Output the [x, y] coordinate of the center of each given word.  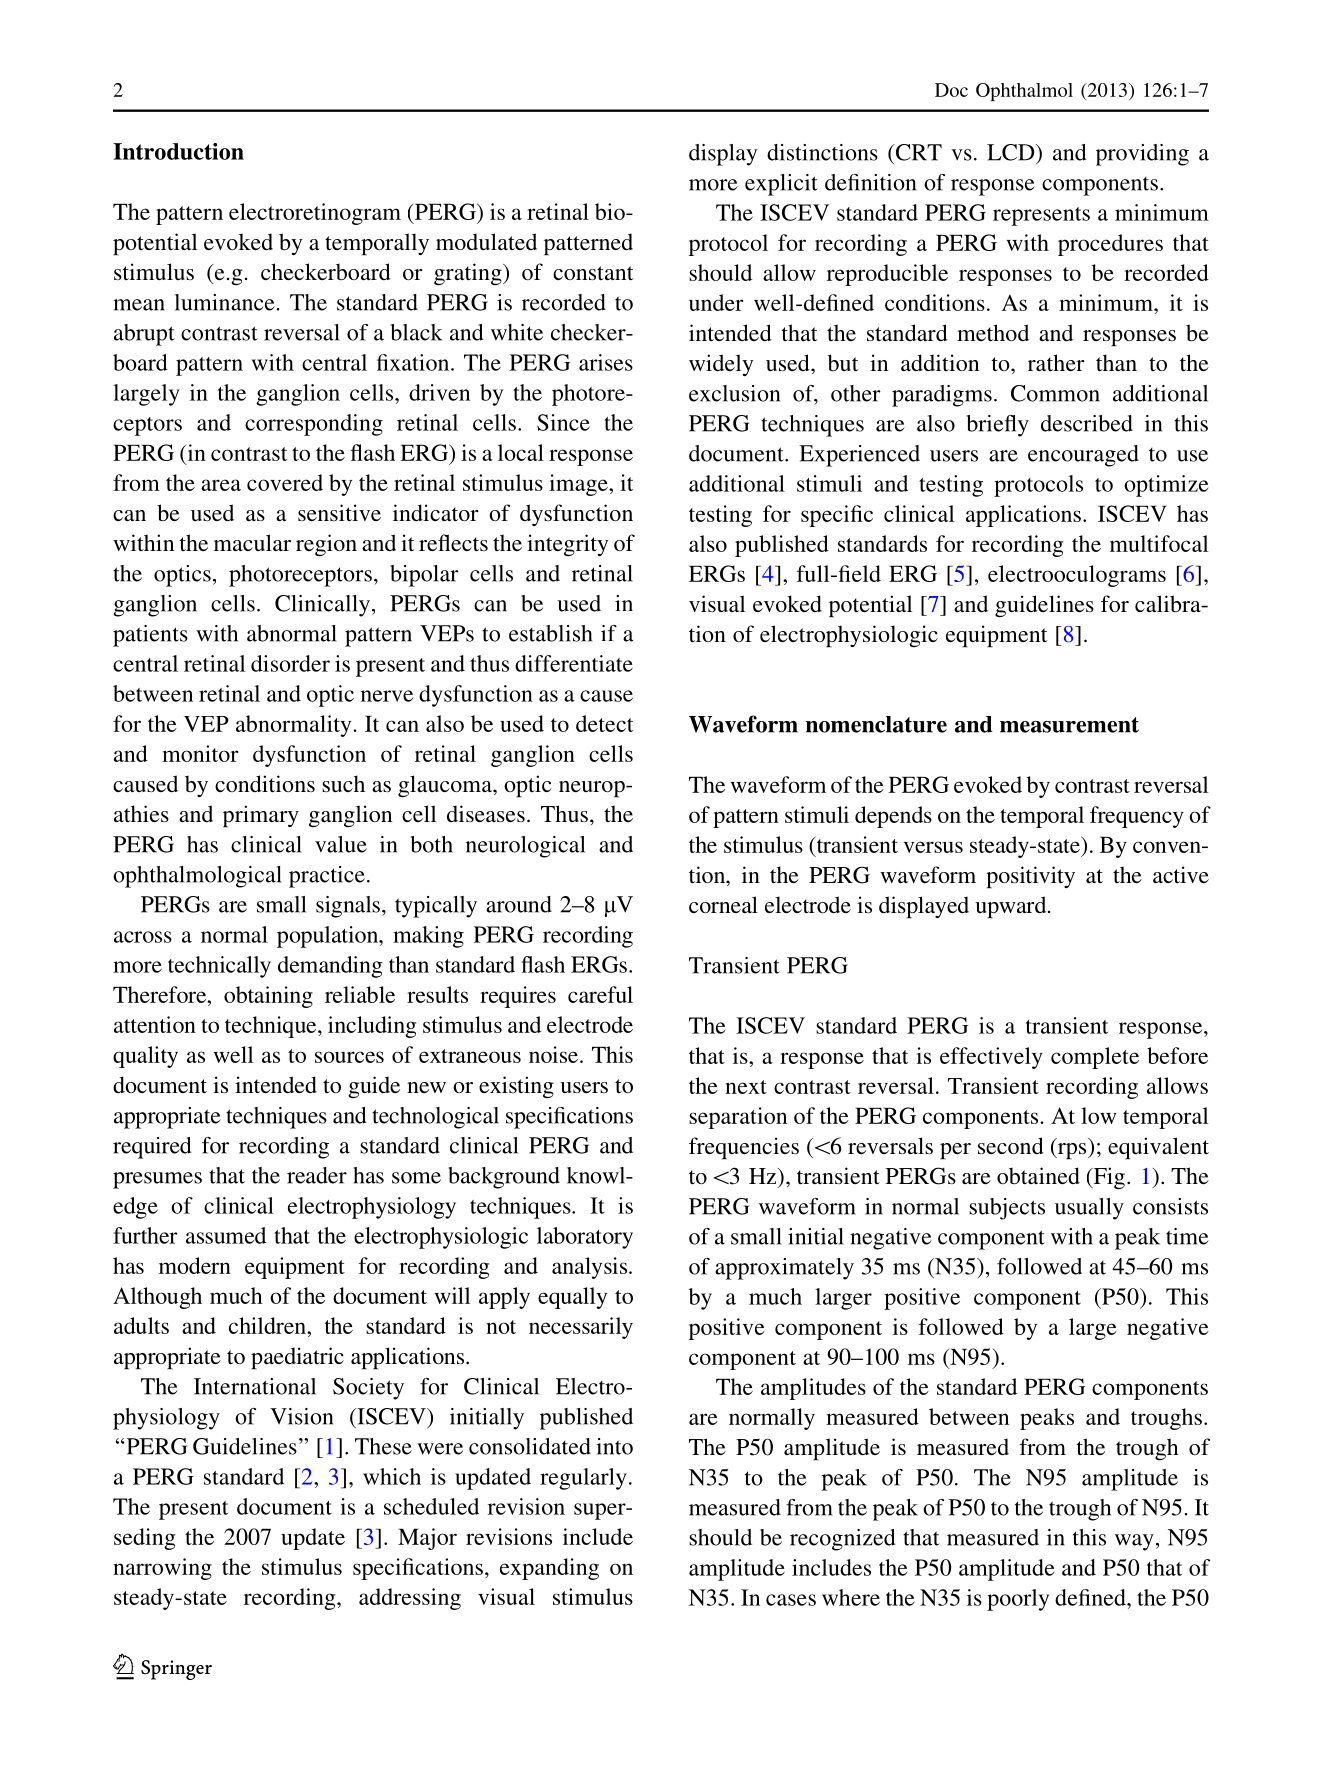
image [579, 485]
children [268, 1325]
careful [600, 994]
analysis [591, 1268]
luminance [225, 302]
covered [285, 482]
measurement [1069, 725]
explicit [781, 185]
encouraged [1083, 456]
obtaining [268, 997]
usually [1089, 1209]
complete [1095, 1058]
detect [604, 723]
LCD [1012, 152]
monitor [200, 753]
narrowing [162, 1569]
